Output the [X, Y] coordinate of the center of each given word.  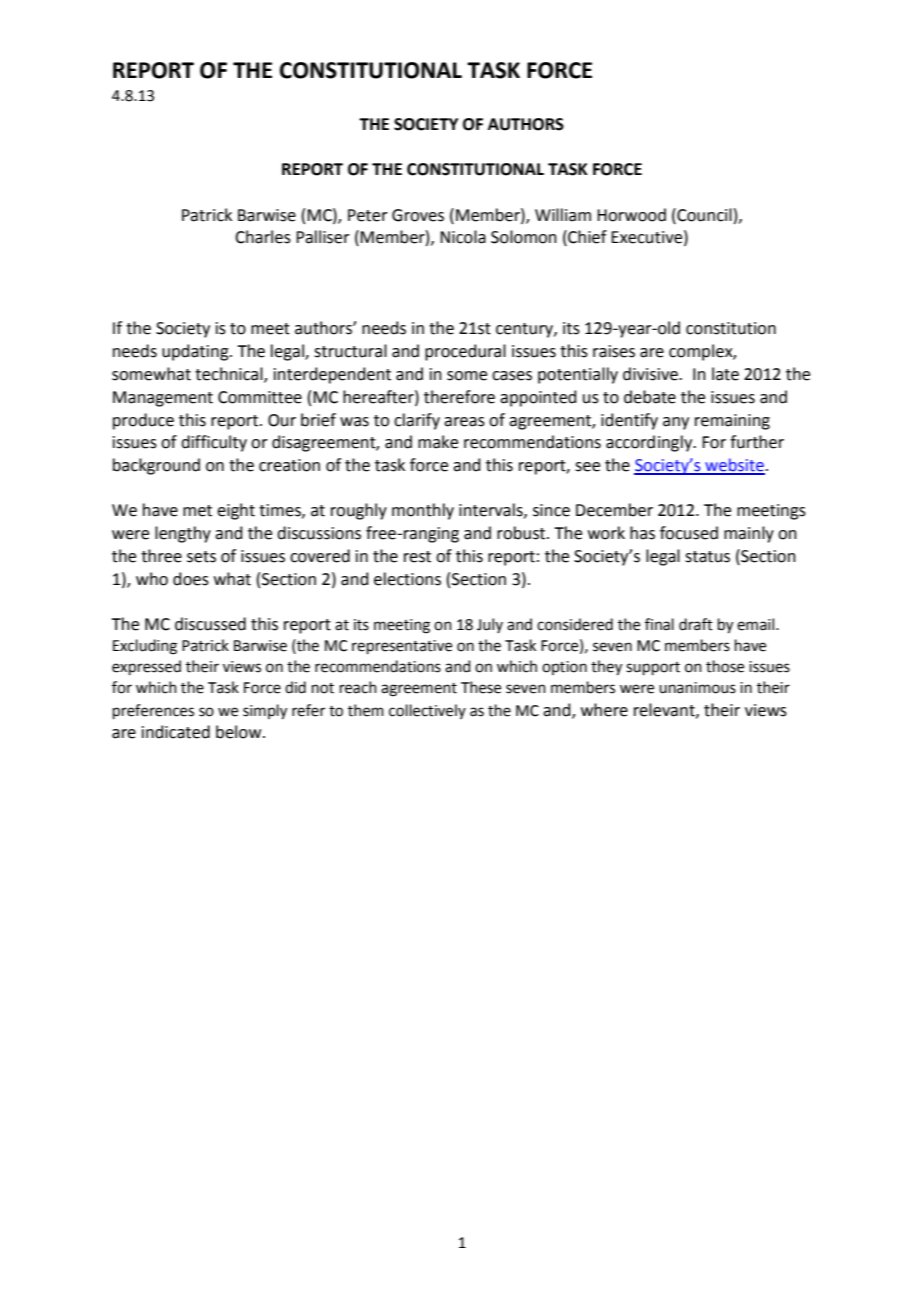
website [734, 466]
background [156, 466]
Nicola [463, 237]
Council [703, 215]
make [438, 442]
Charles [263, 237]
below [240, 732]
